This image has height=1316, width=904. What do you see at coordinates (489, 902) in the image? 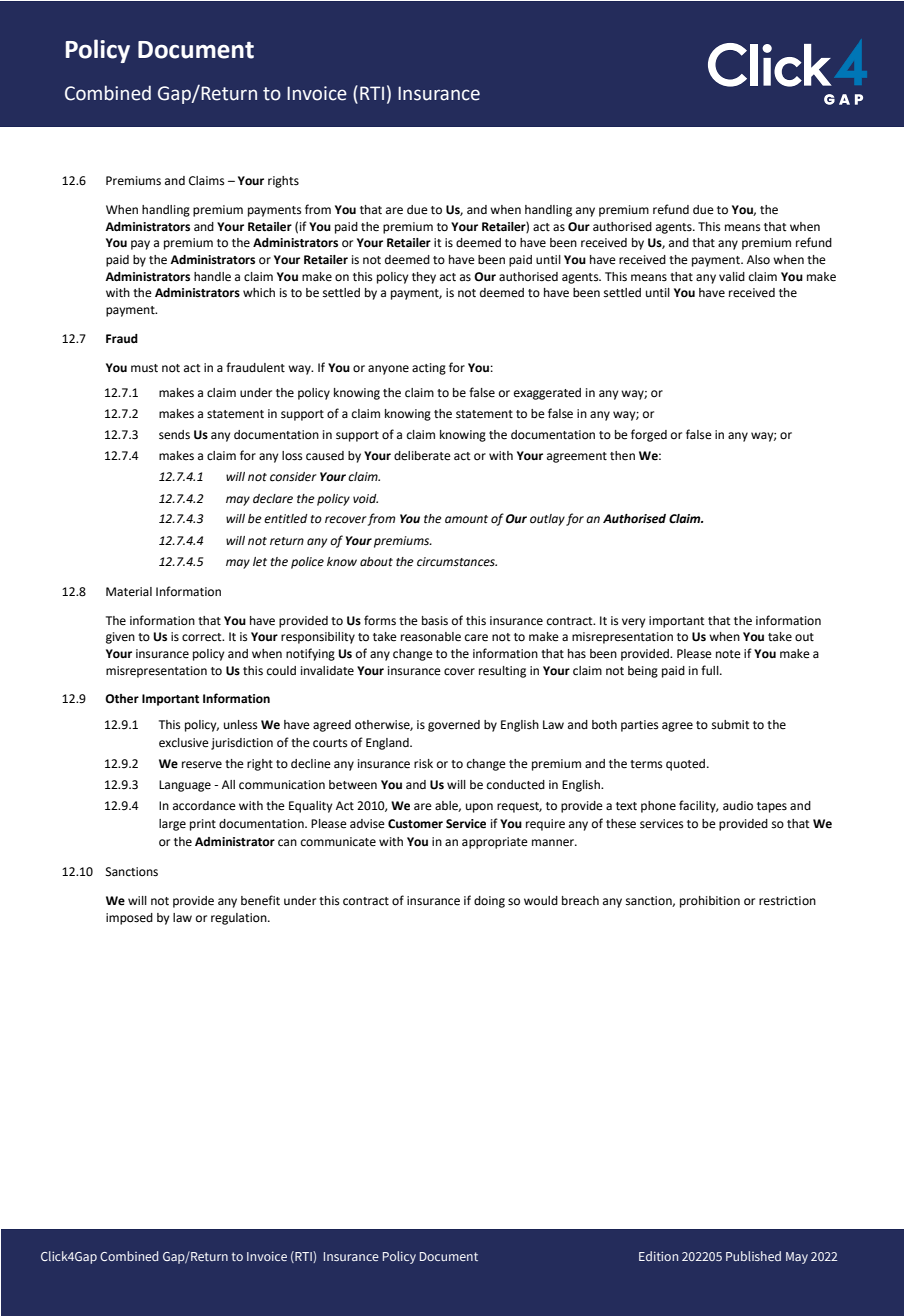
I see `doing` at bounding box center [489, 902].
